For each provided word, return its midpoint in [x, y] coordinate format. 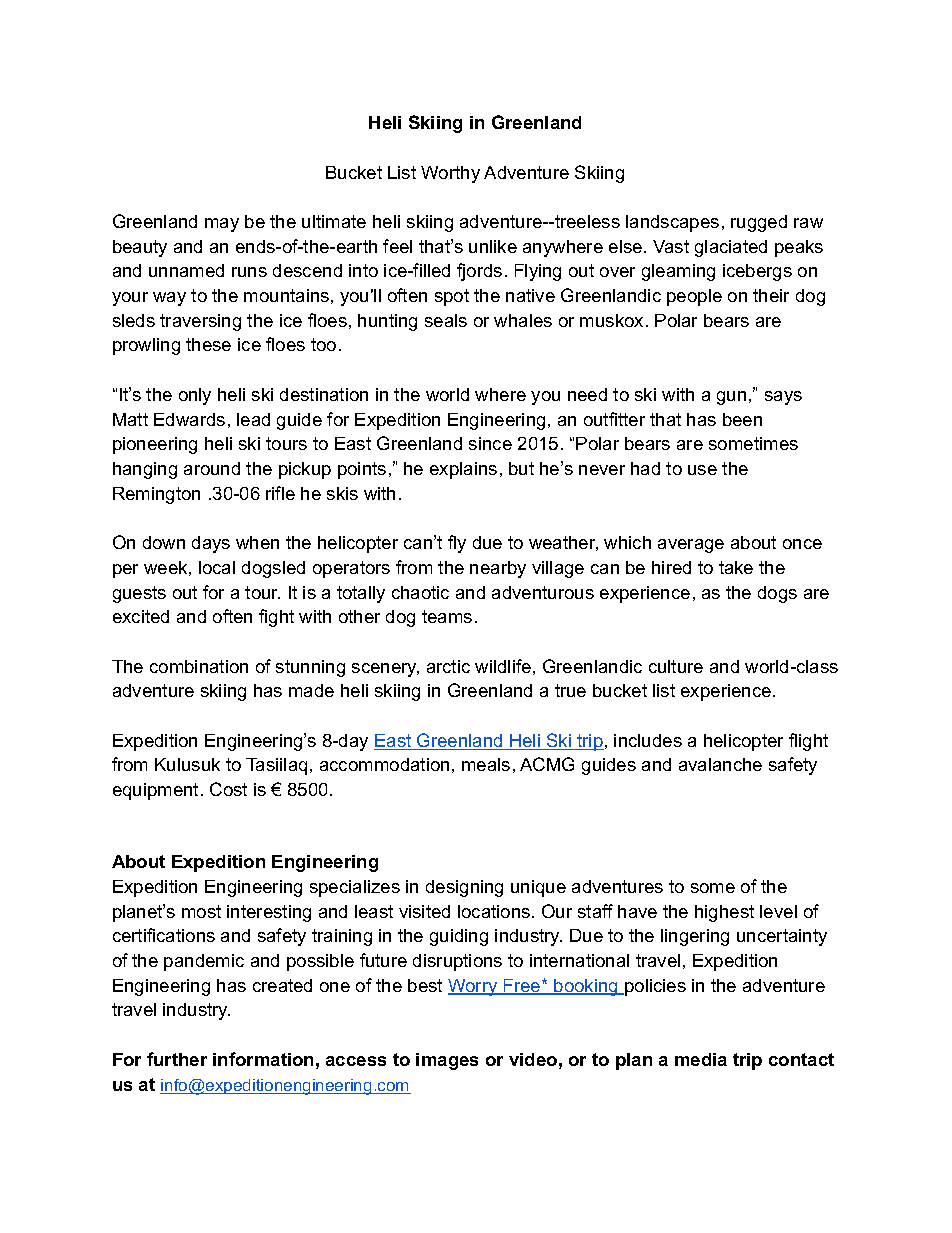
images [447, 1061]
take [736, 567]
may [222, 225]
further [177, 1059]
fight [276, 618]
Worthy [450, 174]
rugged [759, 223]
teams [447, 616]
